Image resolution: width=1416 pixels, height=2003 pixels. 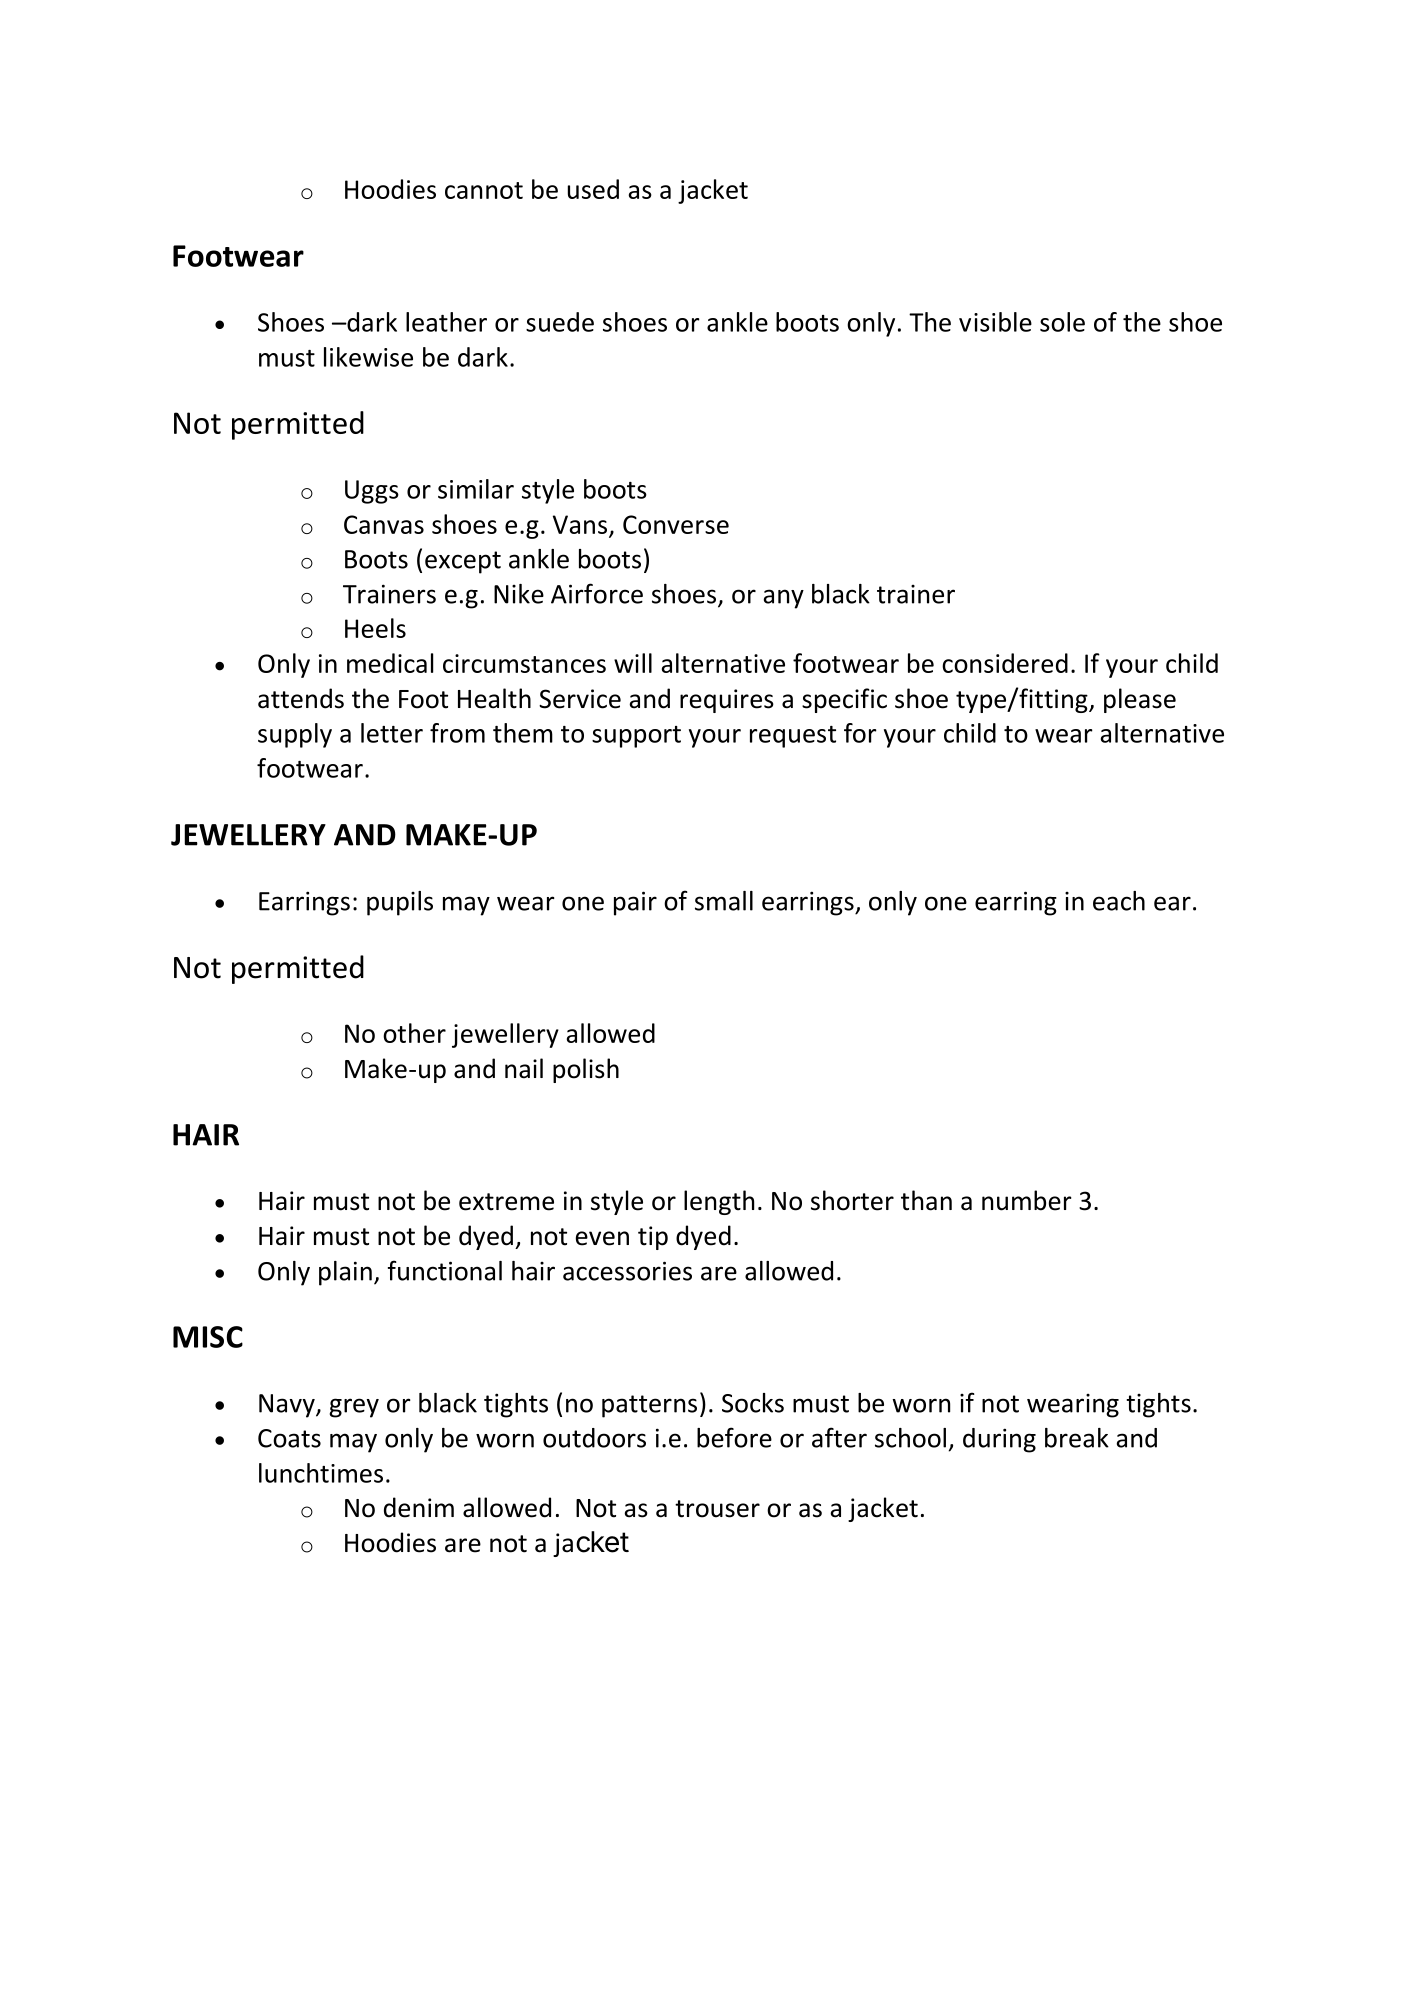 I want to click on used, so click(x=593, y=189).
